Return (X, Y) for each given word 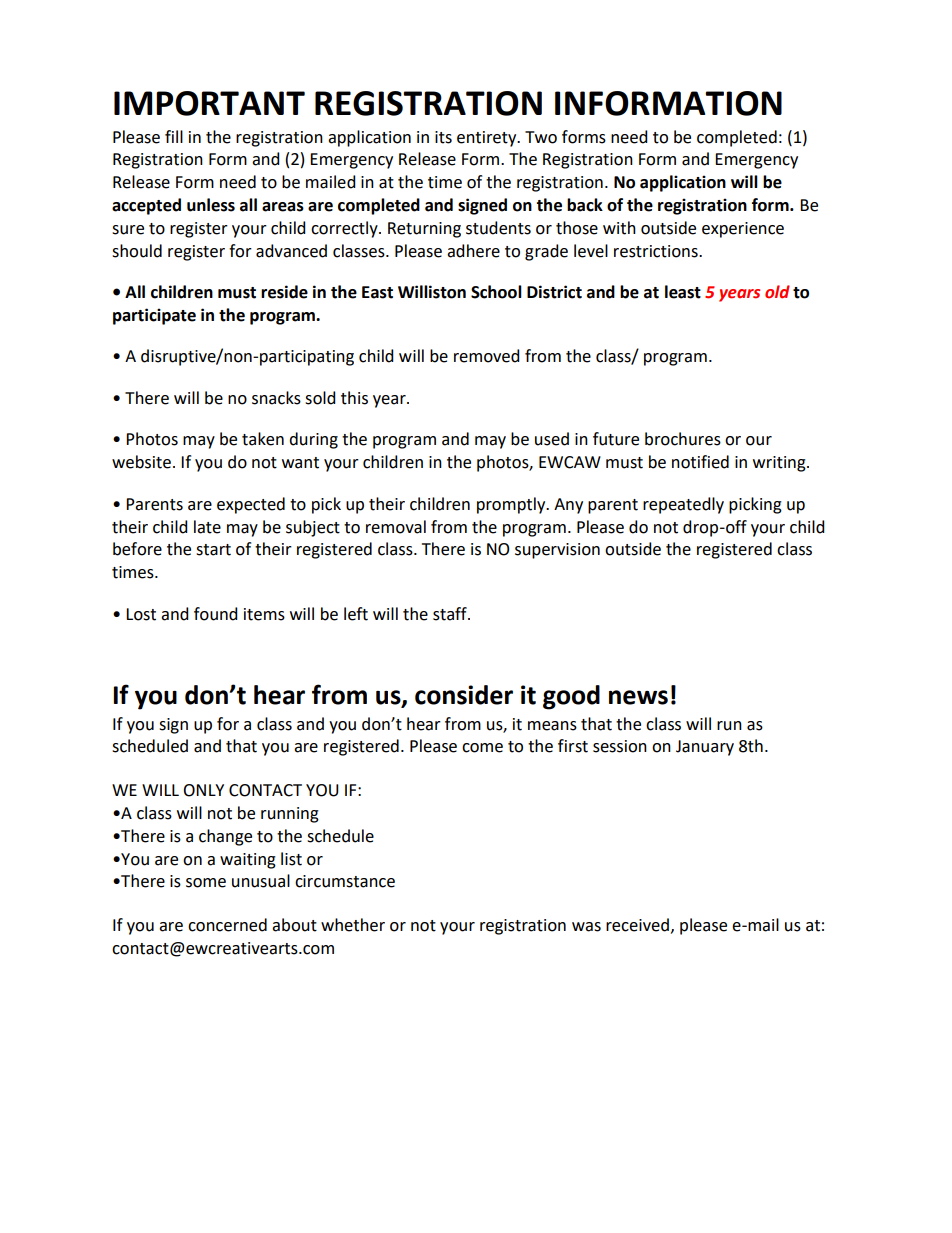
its (443, 137)
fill (174, 136)
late (207, 527)
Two (541, 137)
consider (464, 695)
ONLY (203, 790)
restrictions (657, 251)
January (705, 748)
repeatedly (683, 505)
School (496, 292)
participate (154, 316)
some (206, 883)
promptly (512, 505)
